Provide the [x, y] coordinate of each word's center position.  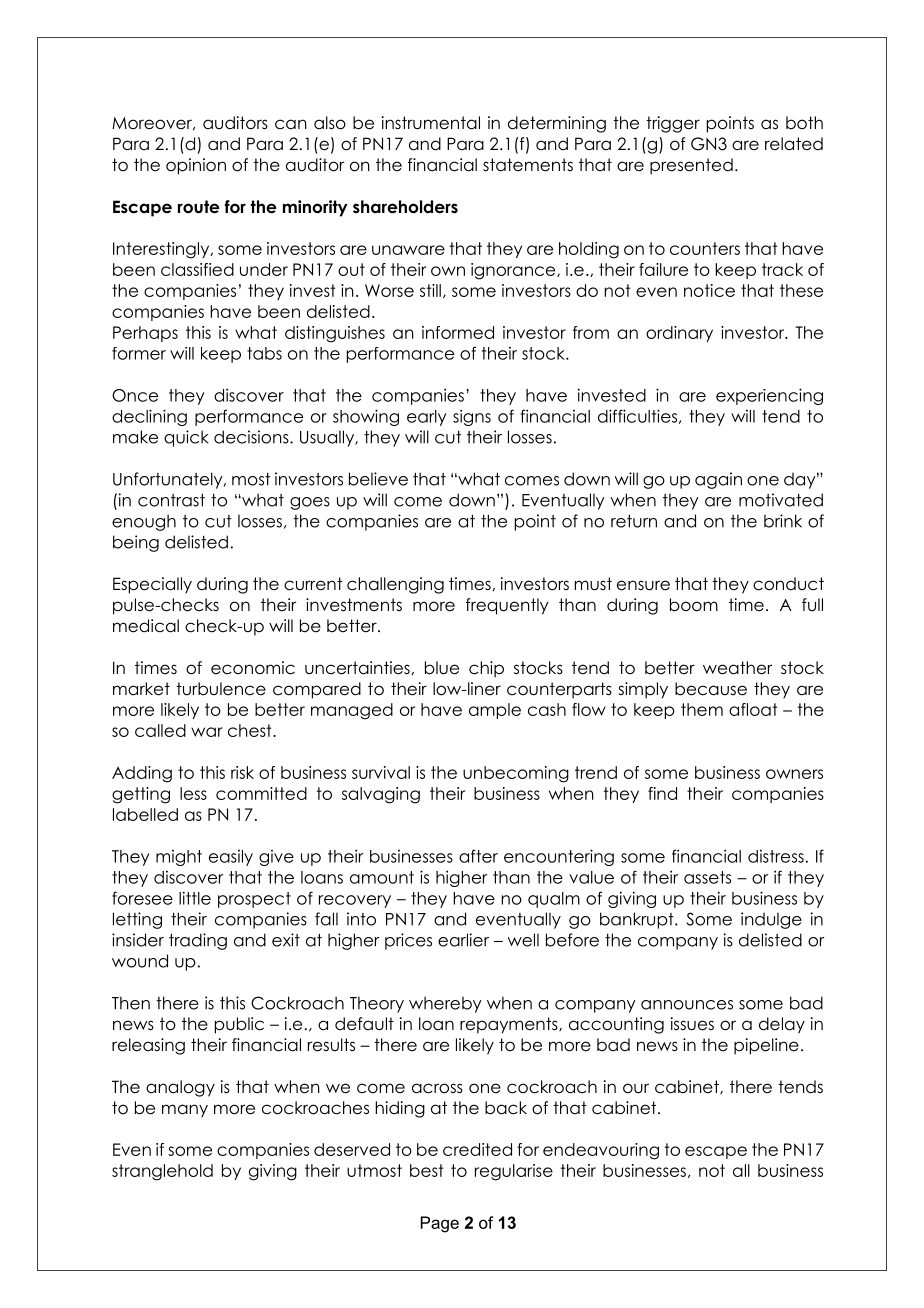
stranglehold [162, 1172]
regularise [514, 1172]
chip [486, 669]
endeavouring [601, 1151]
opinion [196, 166]
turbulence [221, 689]
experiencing [769, 396]
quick [186, 438]
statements [528, 165]
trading [198, 941]
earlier [463, 940]
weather [737, 668]
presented [691, 166]
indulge [771, 920]
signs [472, 417]
